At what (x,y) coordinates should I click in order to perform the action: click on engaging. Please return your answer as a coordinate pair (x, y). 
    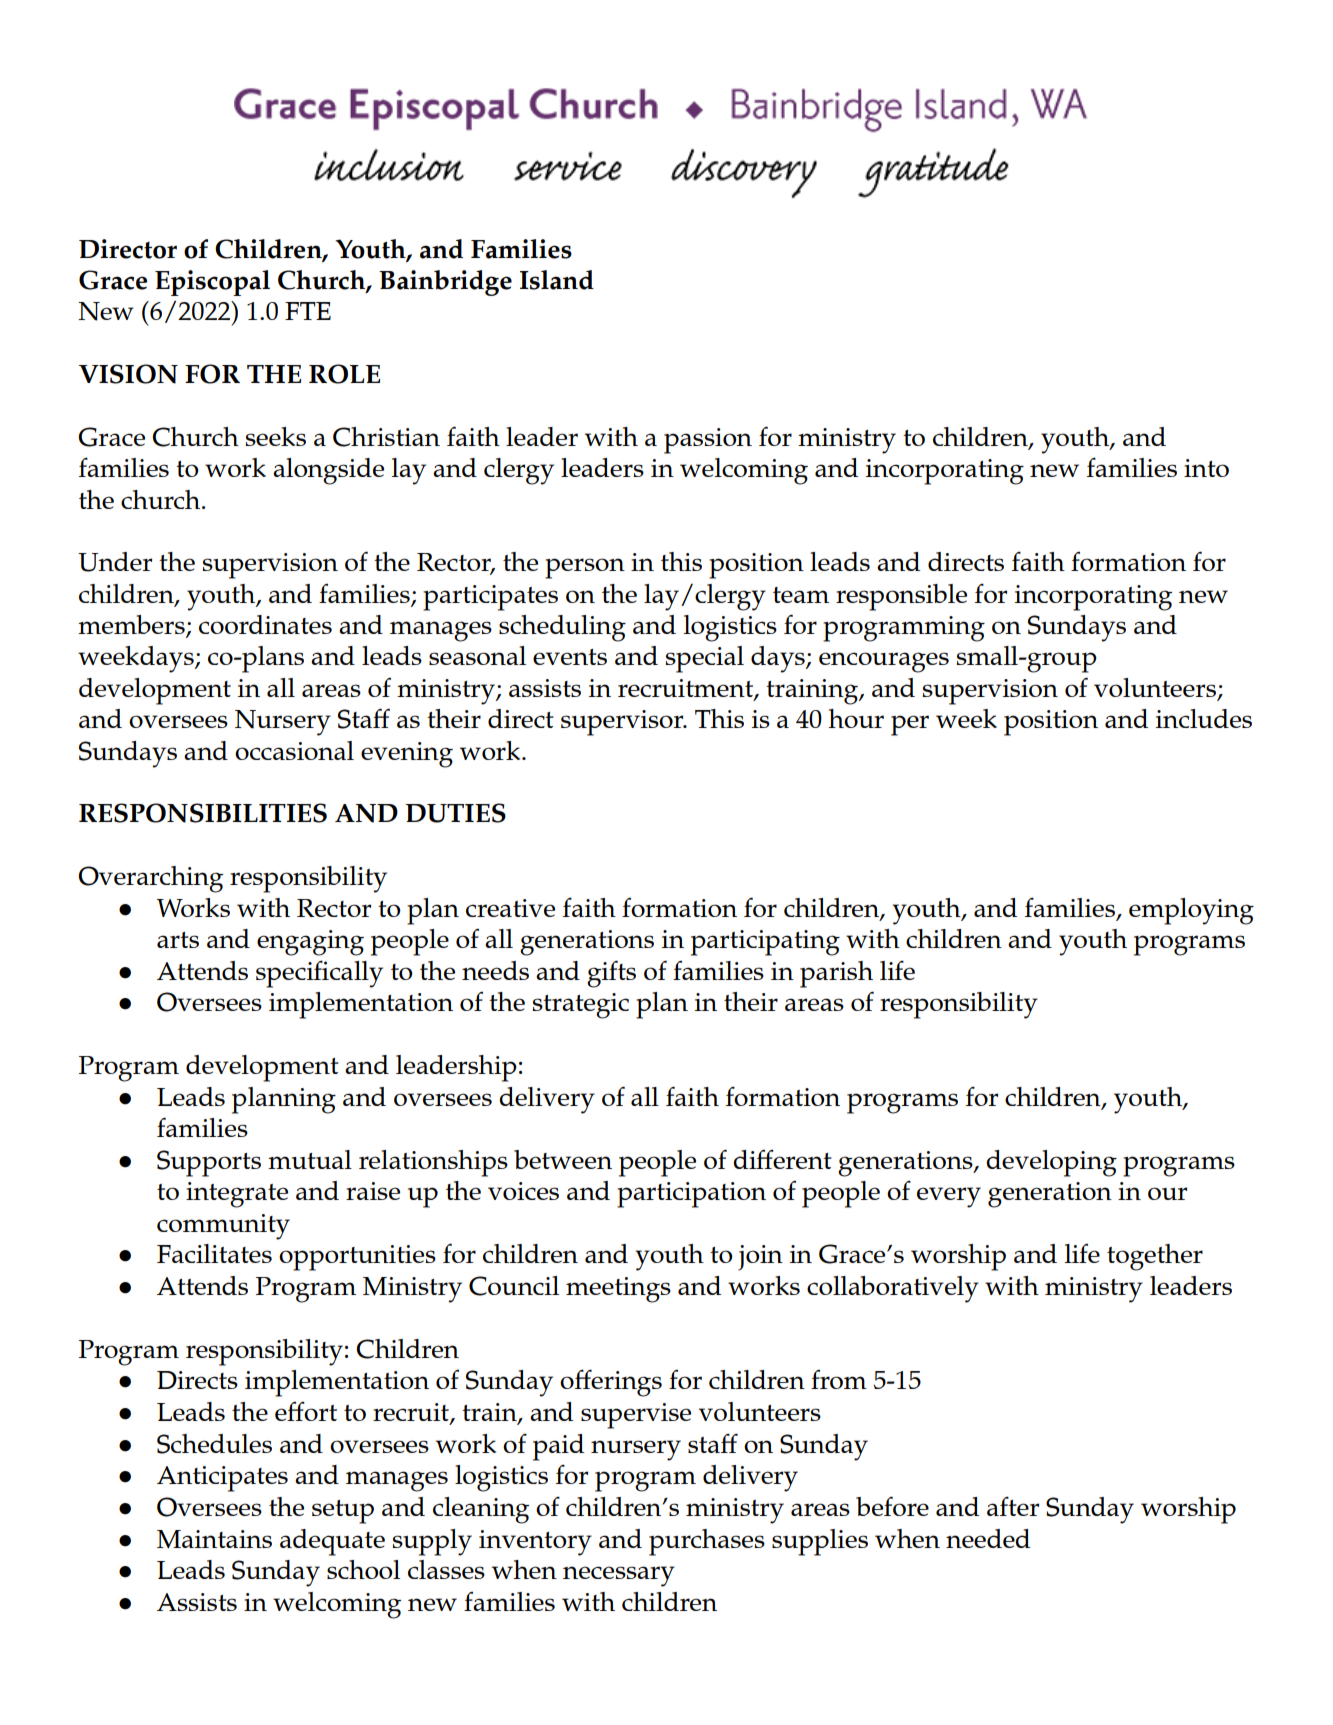
    Looking at the image, I should click on (310, 943).
